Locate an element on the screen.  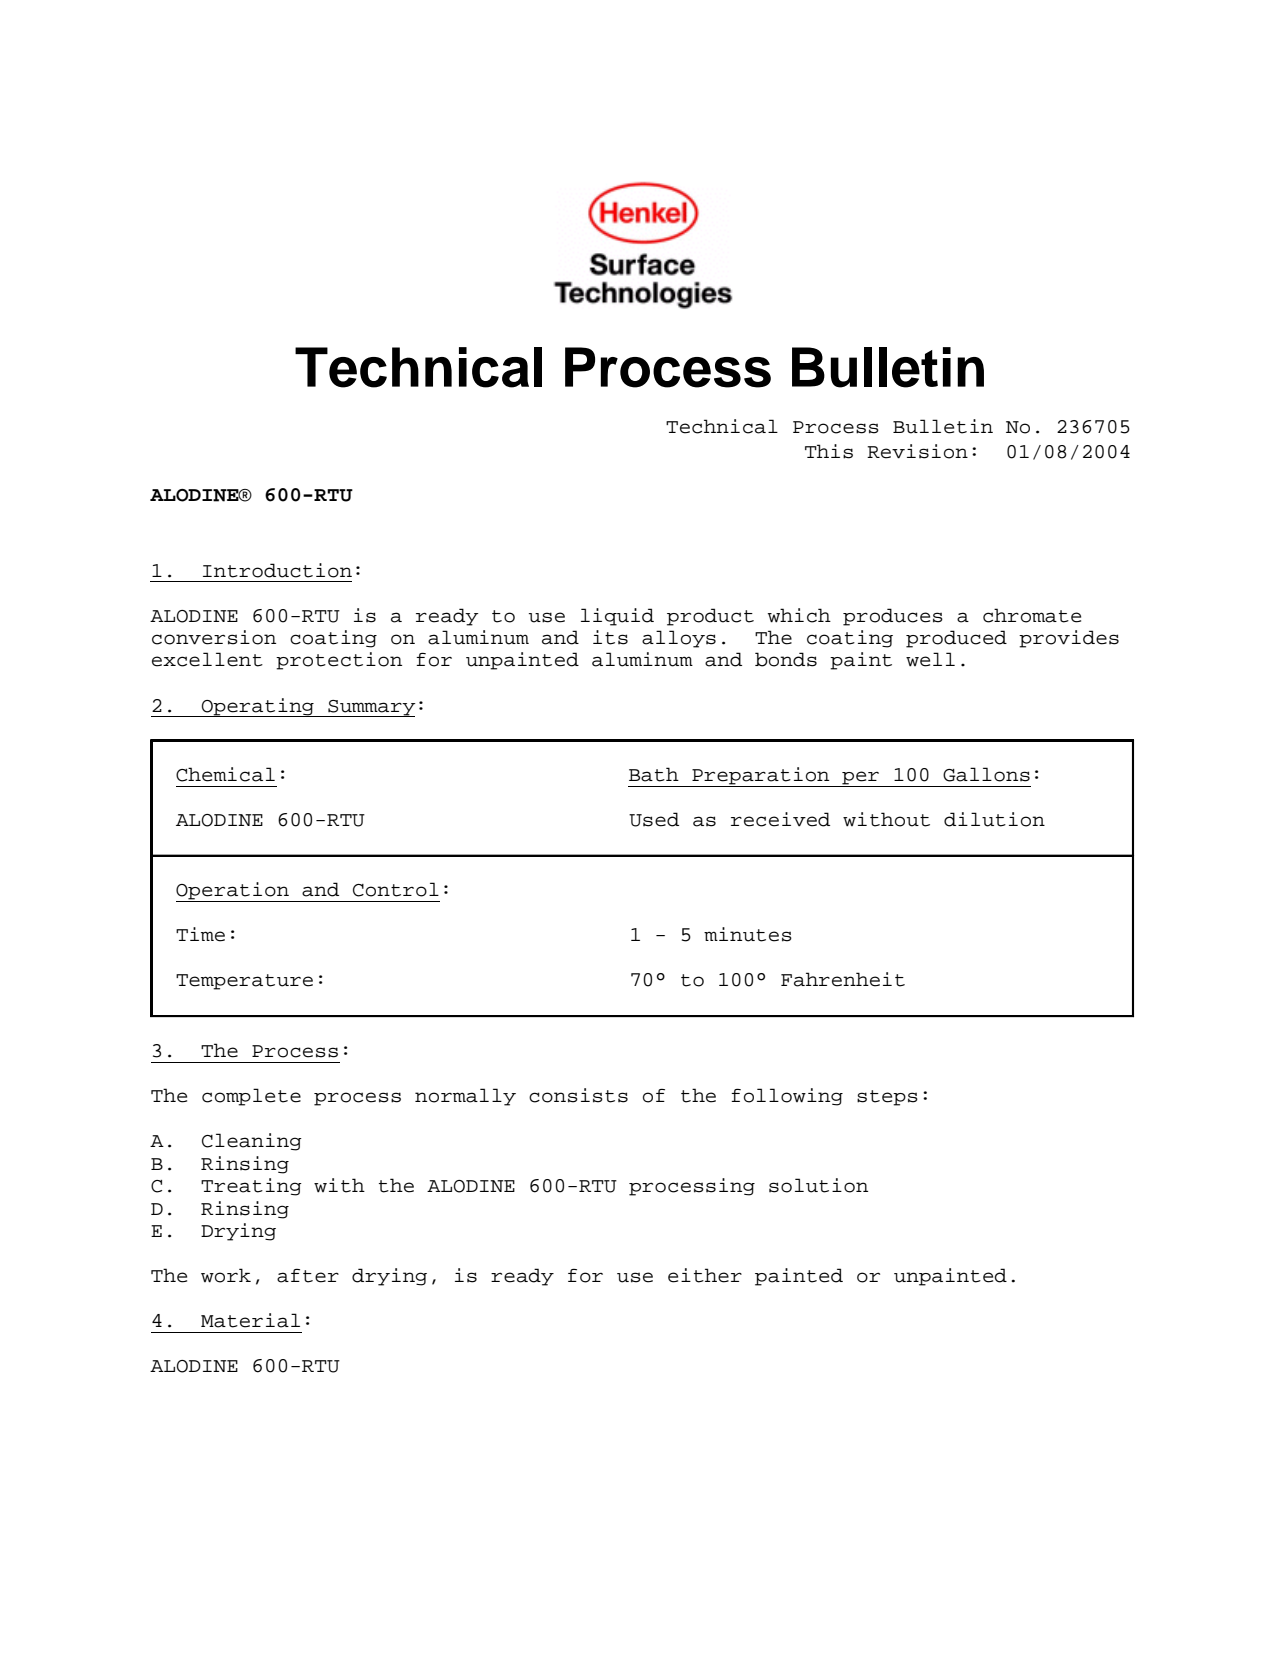
consists is located at coordinates (578, 1095).
